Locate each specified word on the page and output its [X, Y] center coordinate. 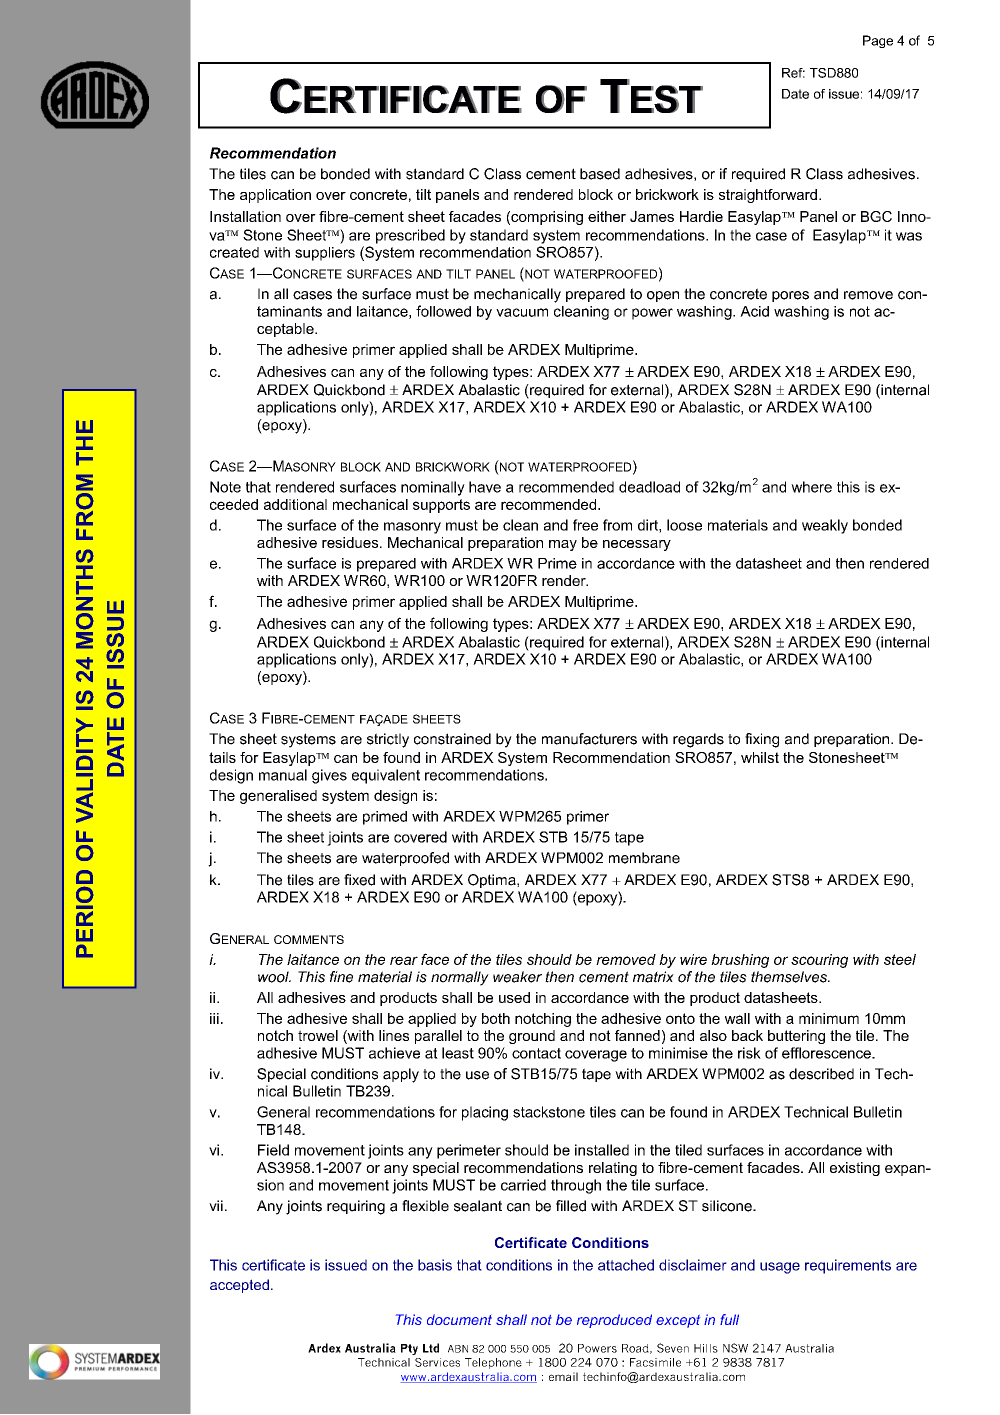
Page [878, 41]
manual [283, 775]
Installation [245, 216]
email [563, 1376]
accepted [239, 1286]
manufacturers [589, 739]
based [600, 174]
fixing [762, 740]
